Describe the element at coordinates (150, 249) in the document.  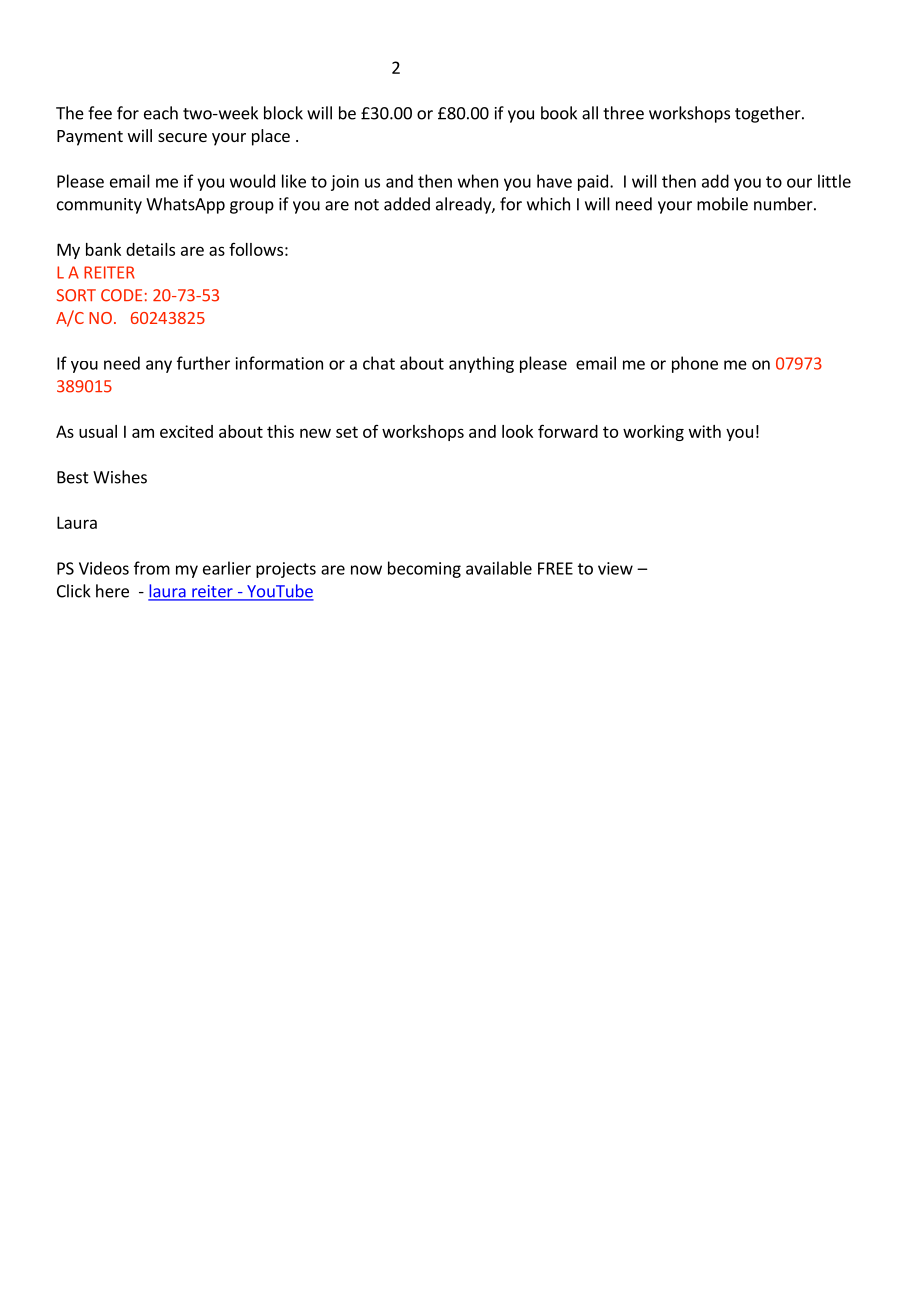
I see `details` at that location.
